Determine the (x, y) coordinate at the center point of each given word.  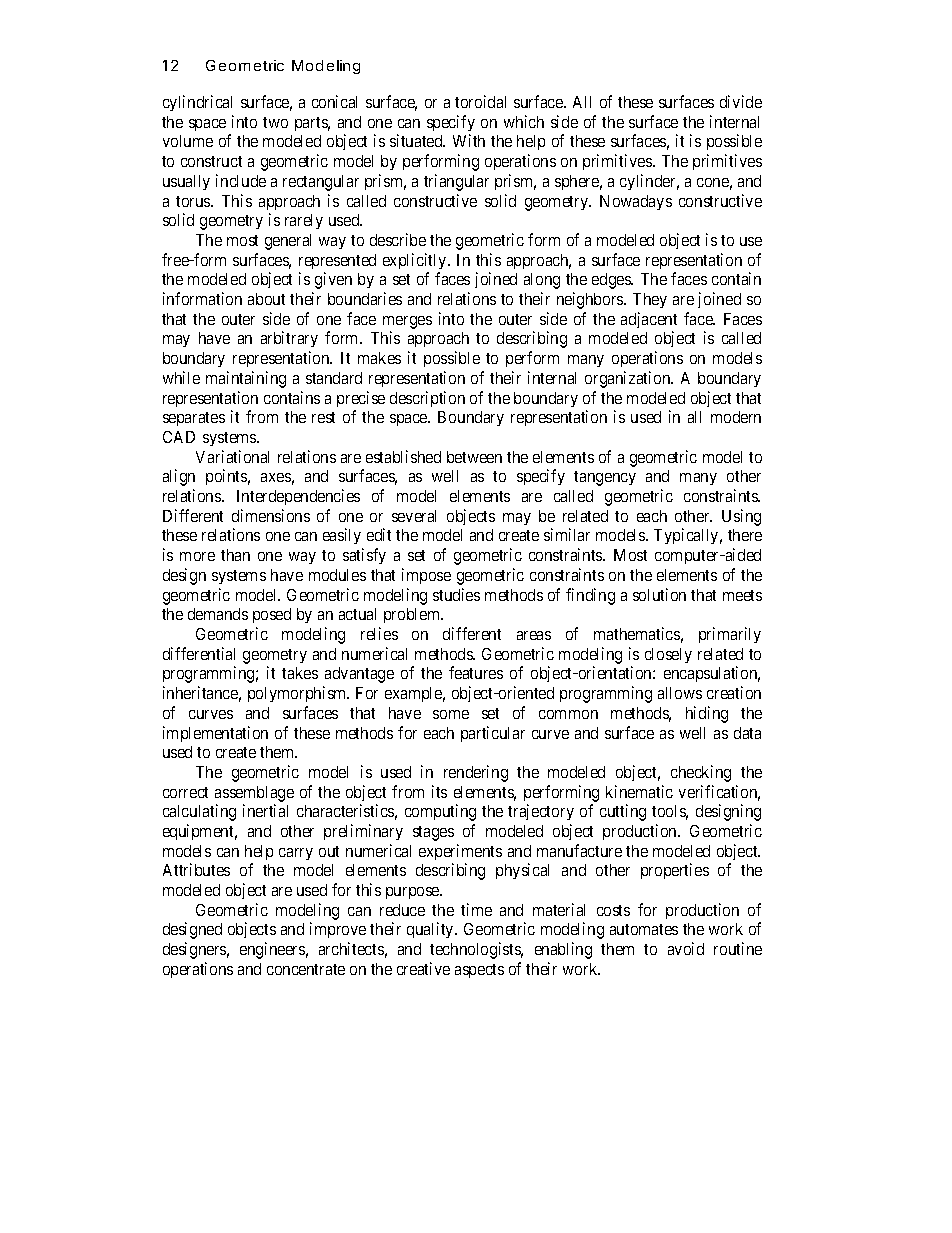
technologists (476, 950)
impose (426, 576)
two (275, 122)
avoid (686, 948)
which (524, 121)
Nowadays (636, 202)
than (235, 555)
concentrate (306, 969)
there (745, 535)
